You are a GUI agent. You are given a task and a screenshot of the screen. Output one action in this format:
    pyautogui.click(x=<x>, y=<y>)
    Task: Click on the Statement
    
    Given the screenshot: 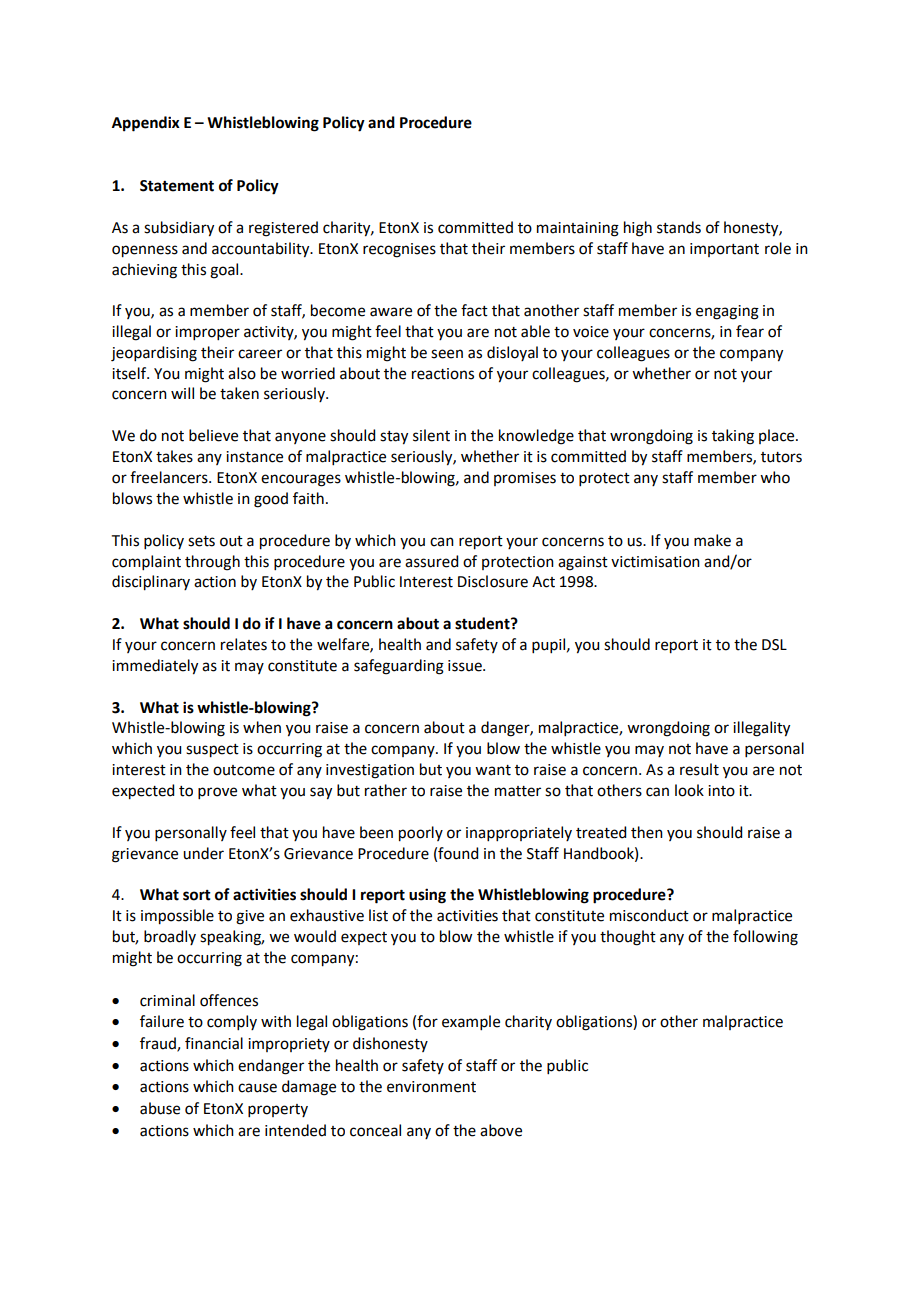 What is the action you would take?
    pyautogui.click(x=177, y=186)
